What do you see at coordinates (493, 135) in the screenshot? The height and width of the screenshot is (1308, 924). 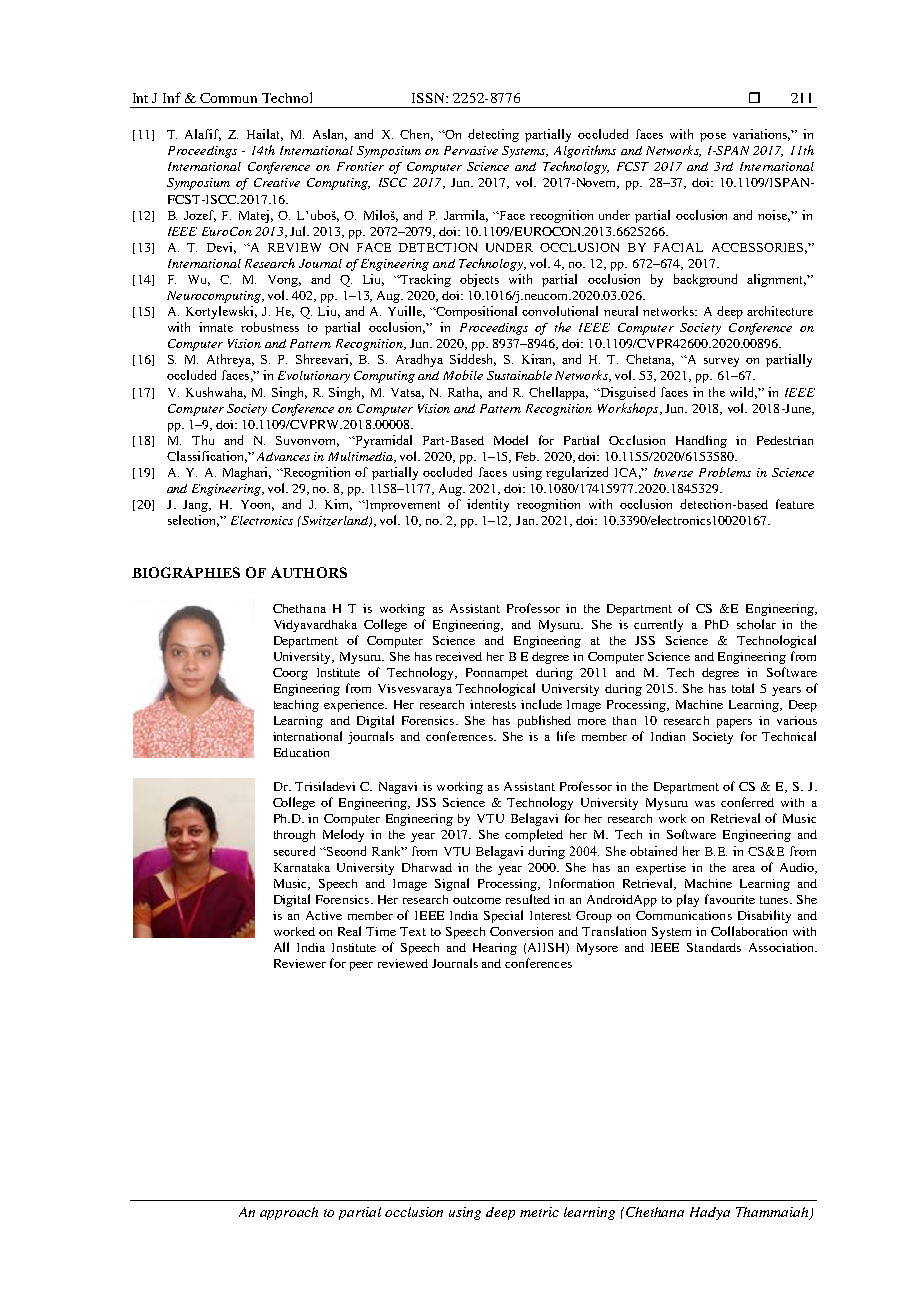 I see `detecting` at bounding box center [493, 135].
